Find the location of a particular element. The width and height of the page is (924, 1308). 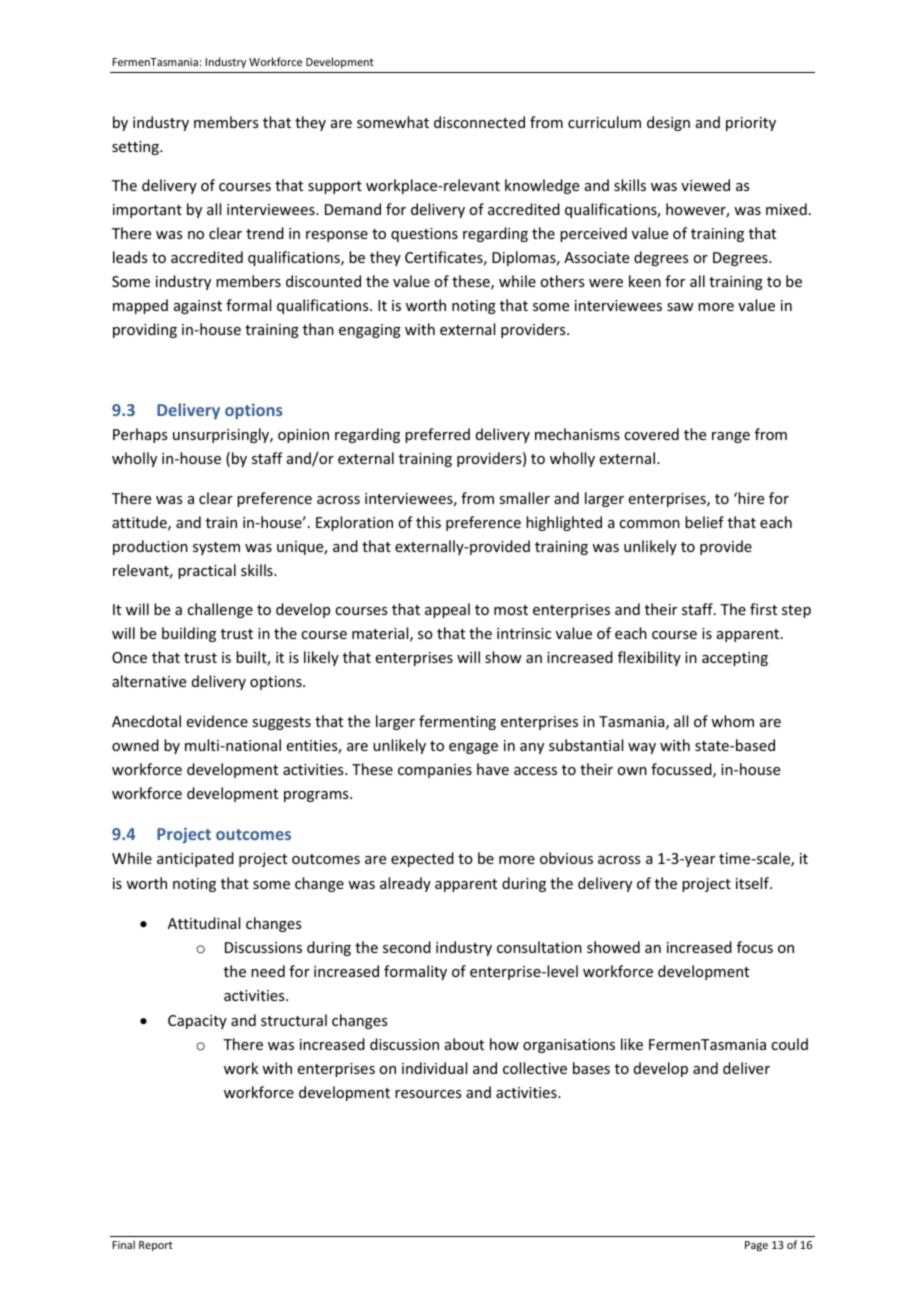

belief is located at coordinates (704, 522).
